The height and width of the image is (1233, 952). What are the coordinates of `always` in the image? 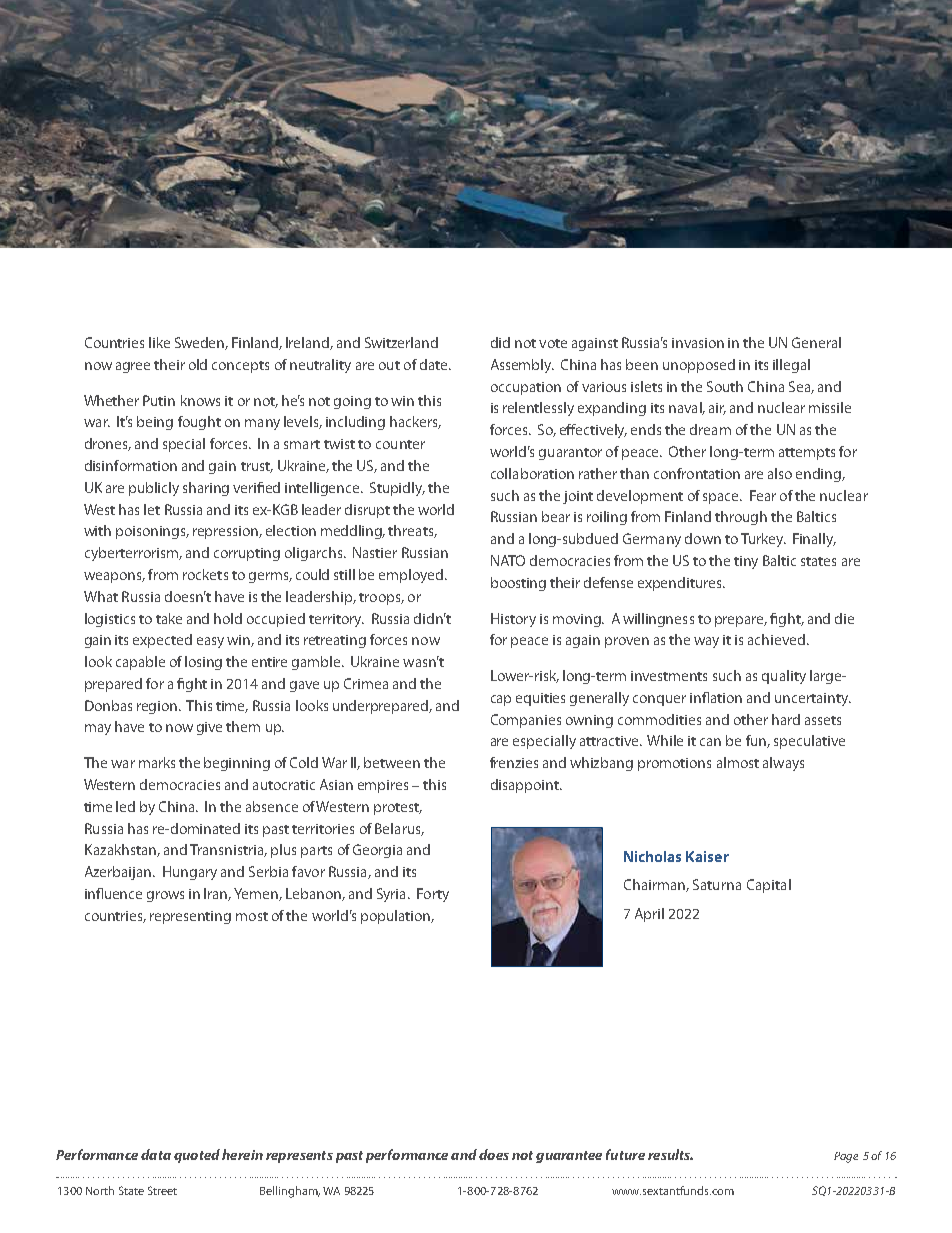 It's located at (783, 764).
